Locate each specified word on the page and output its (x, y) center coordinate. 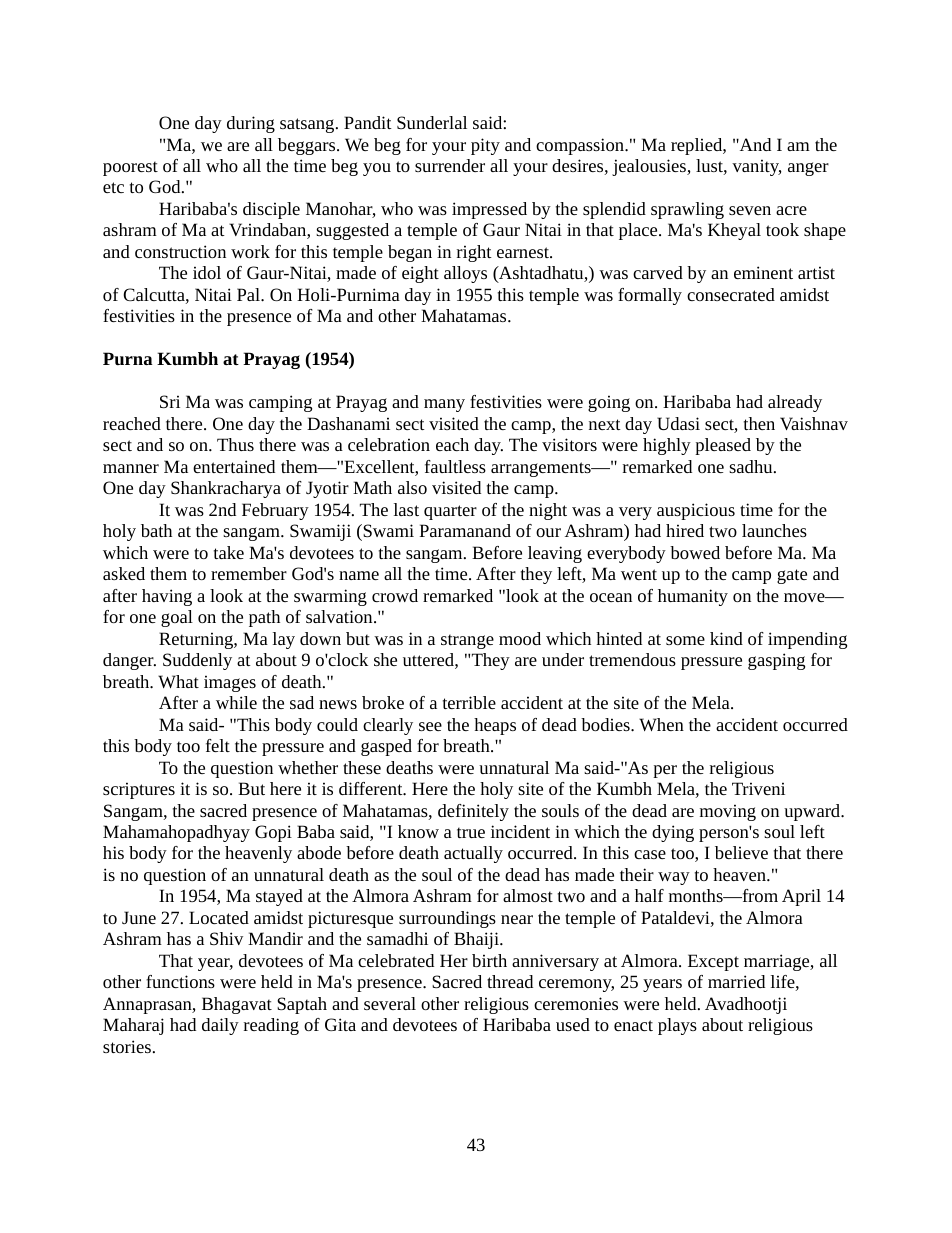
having (167, 597)
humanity (693, 597)
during (251, 124)
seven (750, 210)
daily (220, 1026)
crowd (395, 595)
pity (485, 146)
